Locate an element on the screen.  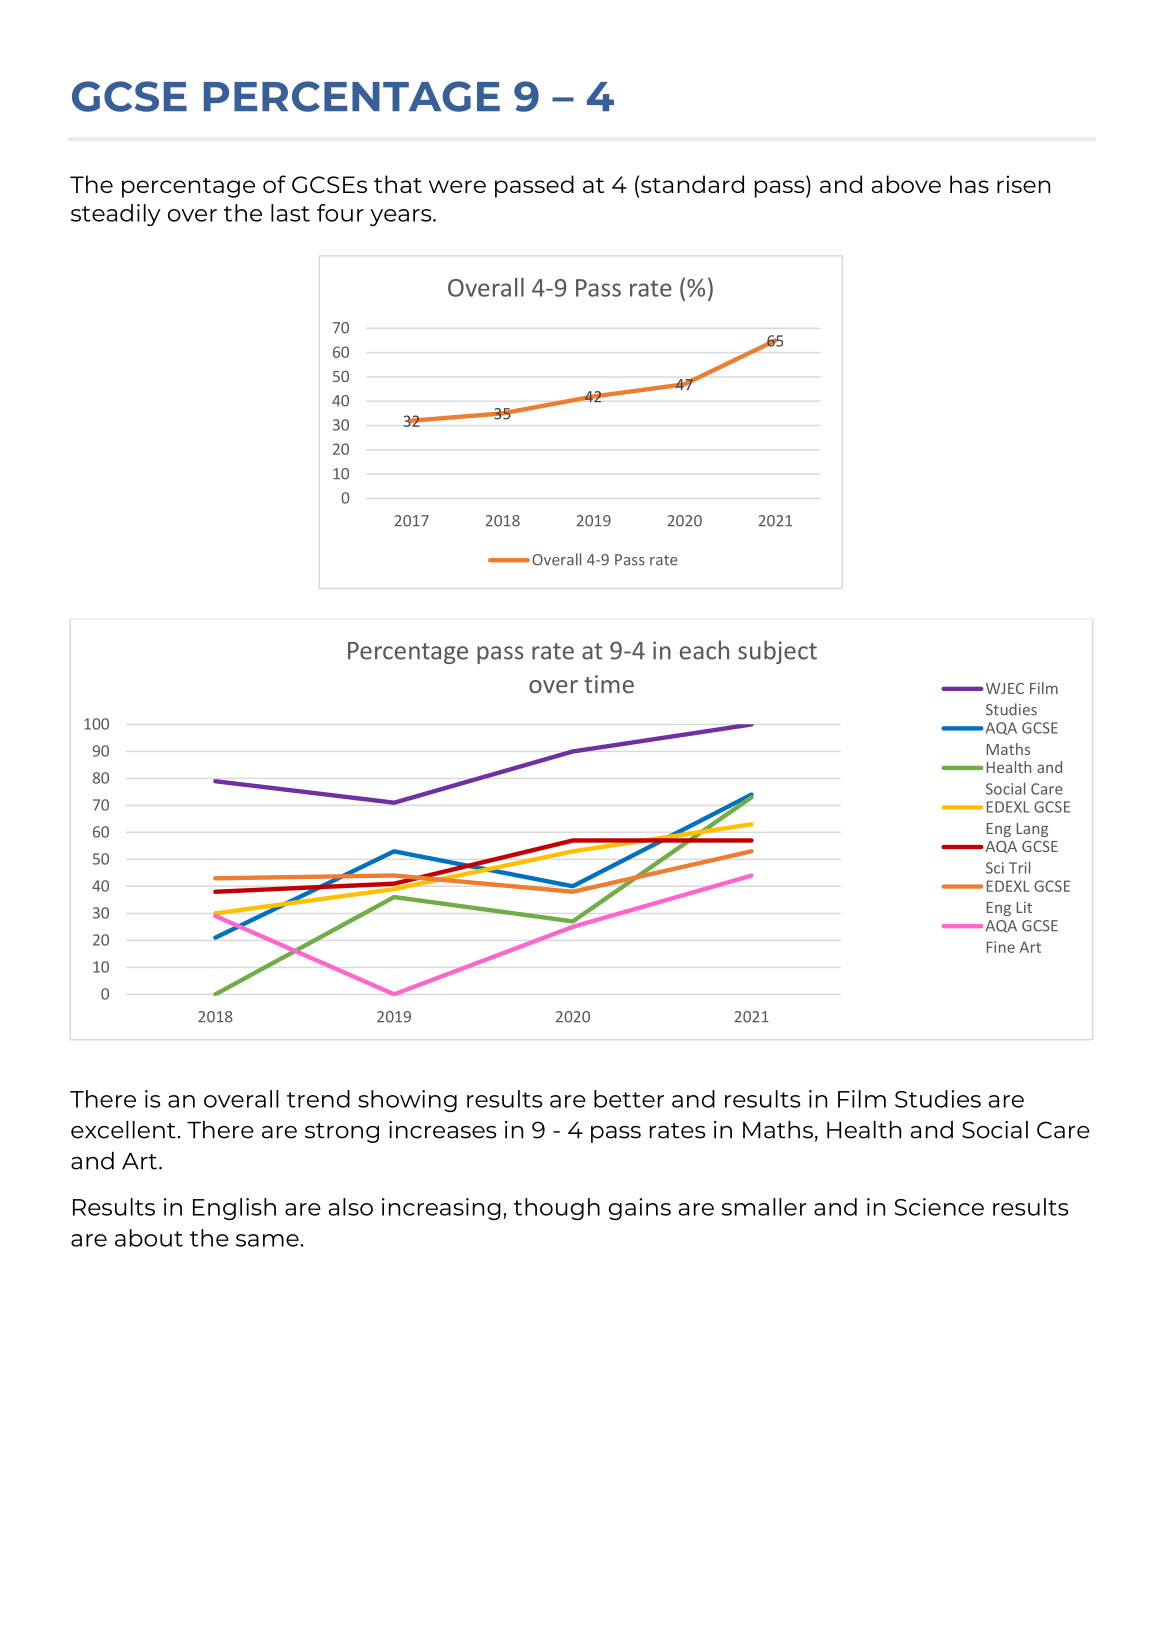
excellent is located at coordinates (123, 1130).
